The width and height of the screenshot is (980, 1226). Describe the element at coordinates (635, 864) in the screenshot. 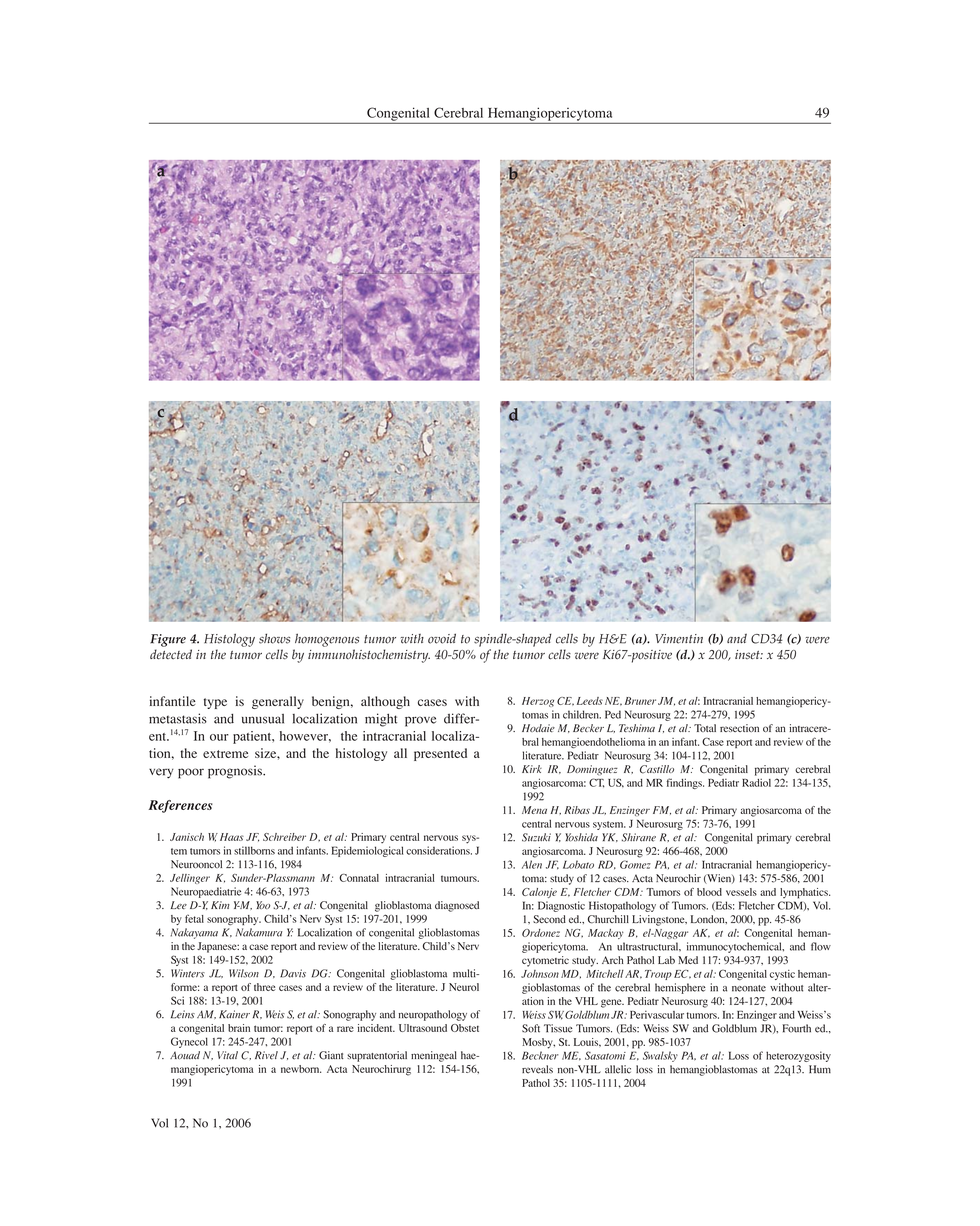

I see `Gomez` at that location.
